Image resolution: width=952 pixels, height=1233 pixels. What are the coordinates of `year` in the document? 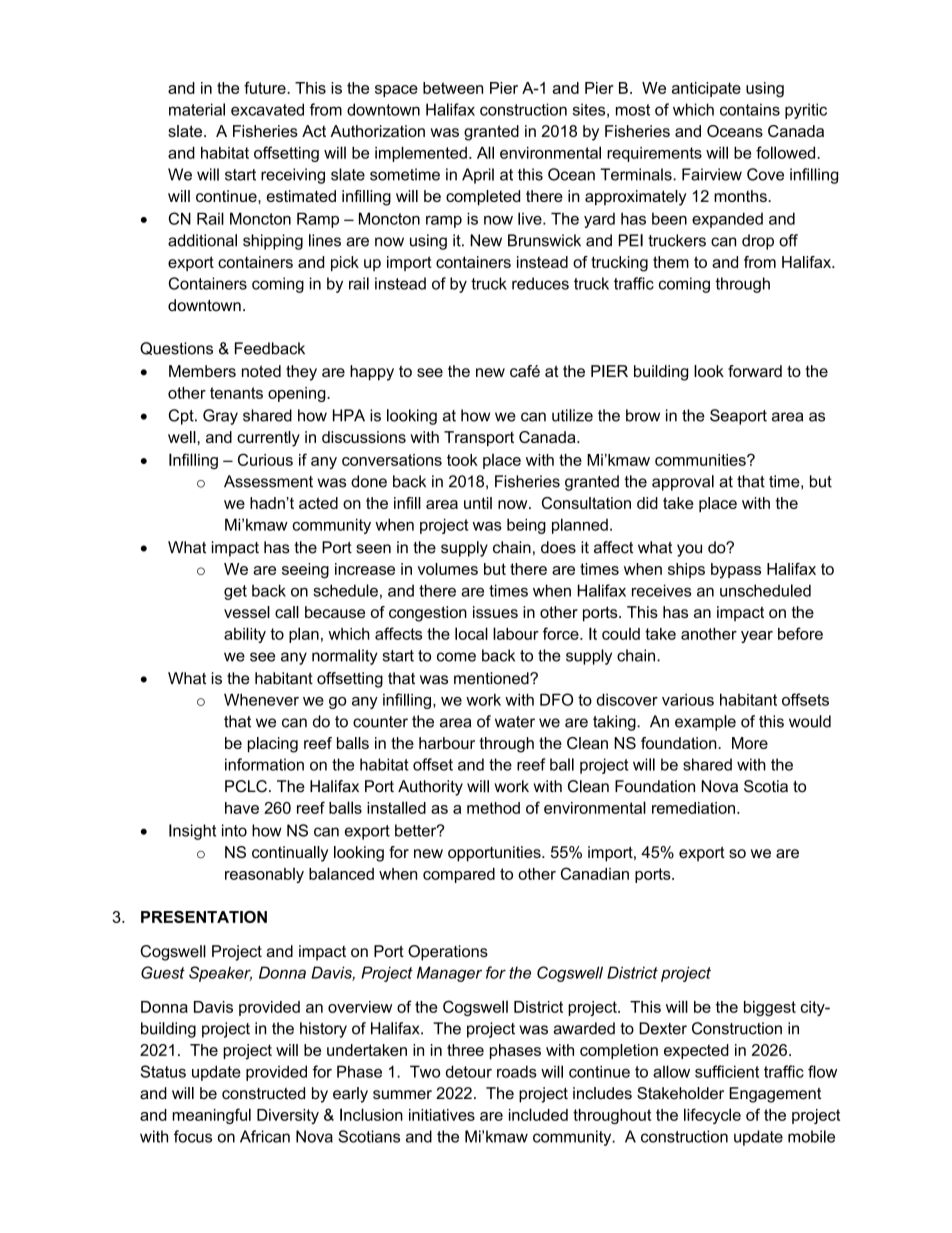 It's located at (757, 637).
